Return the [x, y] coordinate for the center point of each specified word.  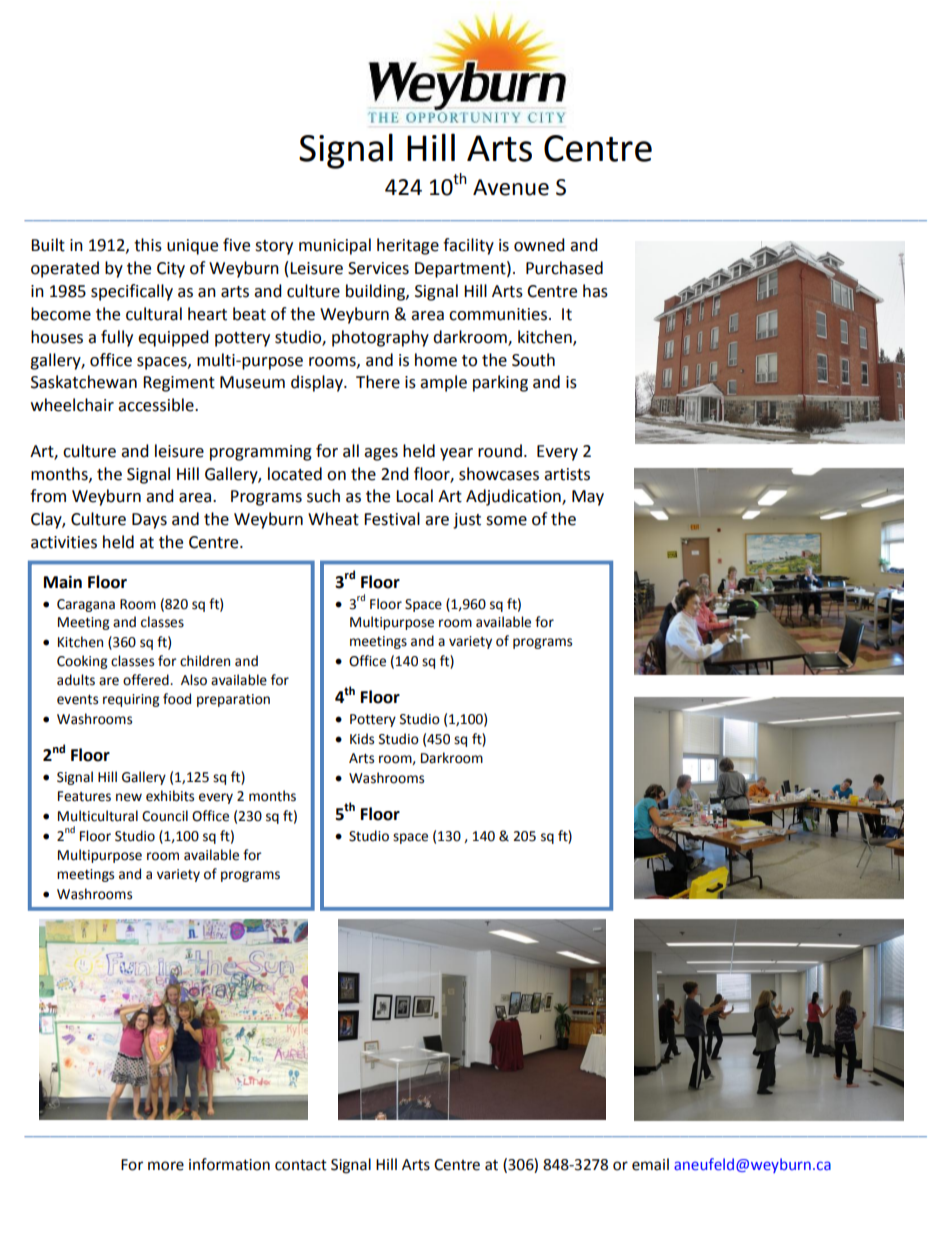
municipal [335, 246]
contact [301, 1165]
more [166, 1166]
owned [539, 245]
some [506, 521]
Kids [362, 739]
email [650, 1164]
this [148, 245]
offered [147, 680]
